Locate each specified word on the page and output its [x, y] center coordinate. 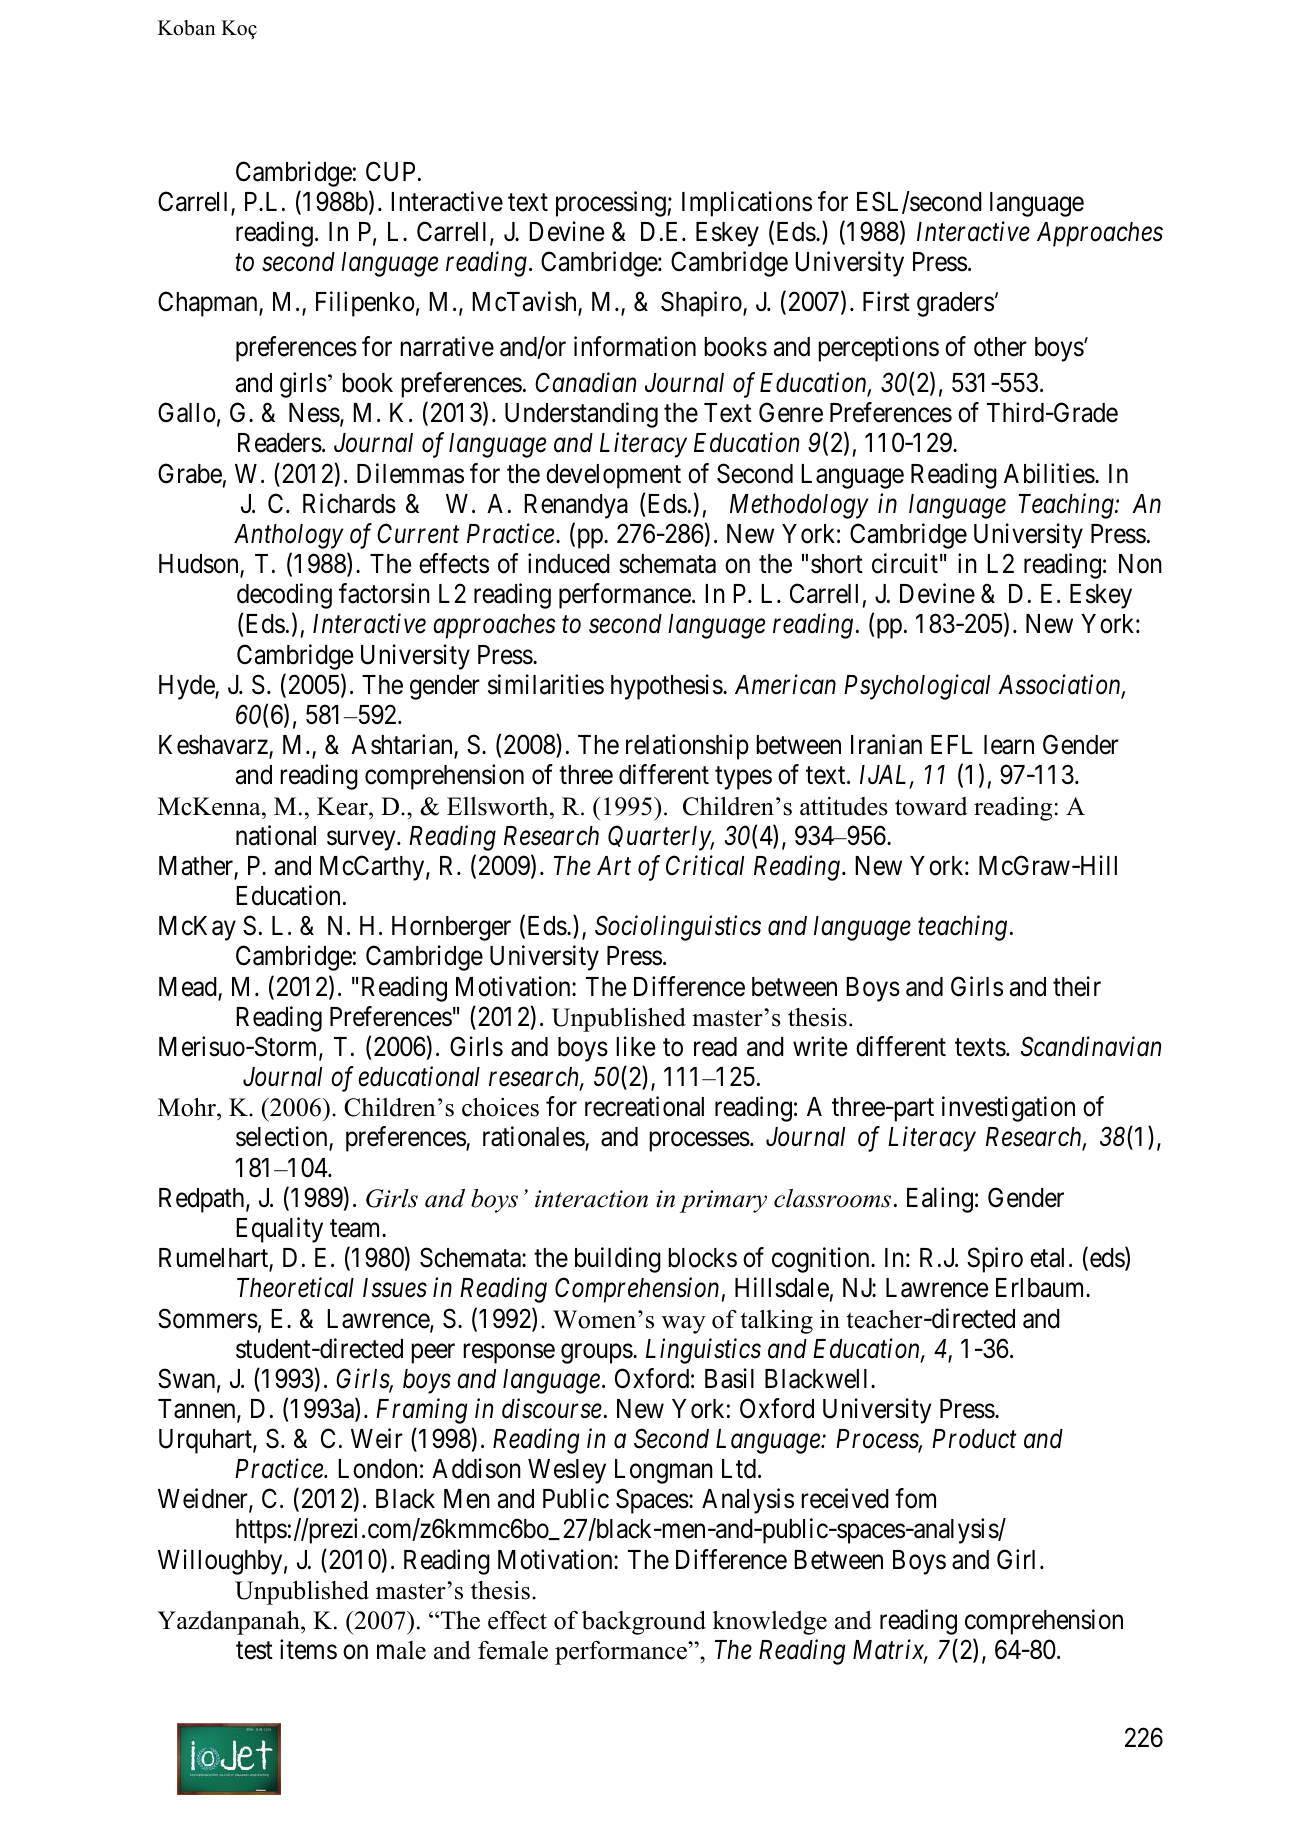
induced [569, 563]
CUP [390, 171]
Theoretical [295, 1287]
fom [915, 1498]
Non [1140, 564]
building [618, 1260]
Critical [705, 865]
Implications [747, 204]
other [1000, 347]
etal [1047, 1258]
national [276, 835]
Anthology [289, 536]
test [254, 1651]
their [1077, 986]
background [644, 1623]
